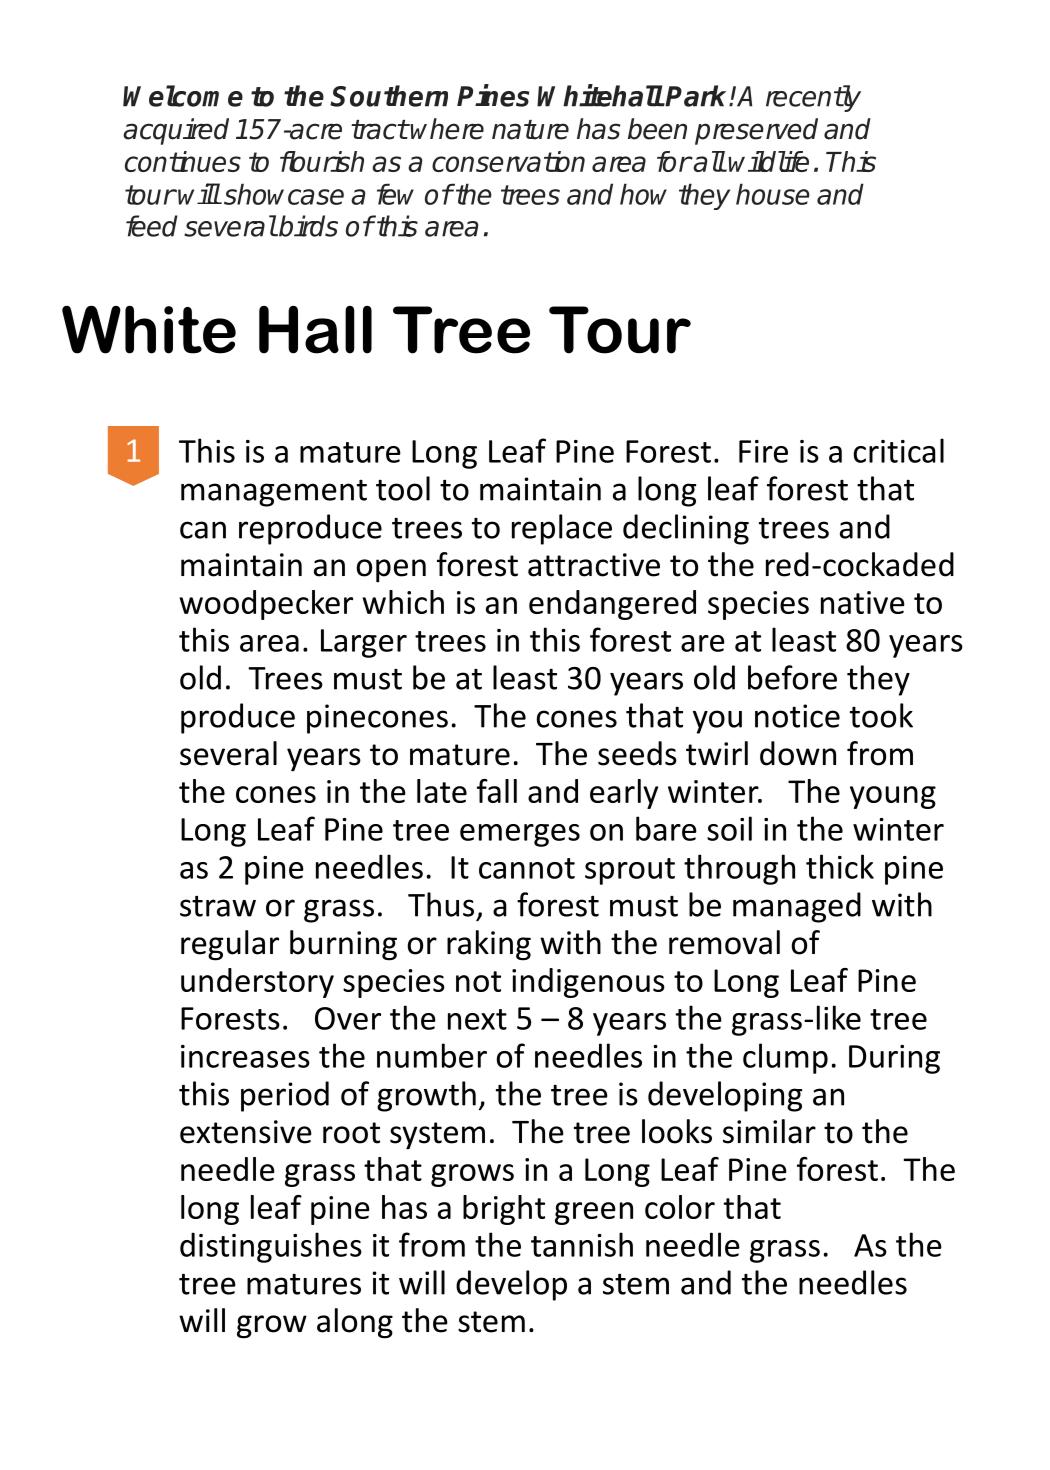 Image resolution: width=1050 pixels, height=1470 pixels. Describe the element at coordinates (530, 130) in the screenshot. I see `nature` at that location.
